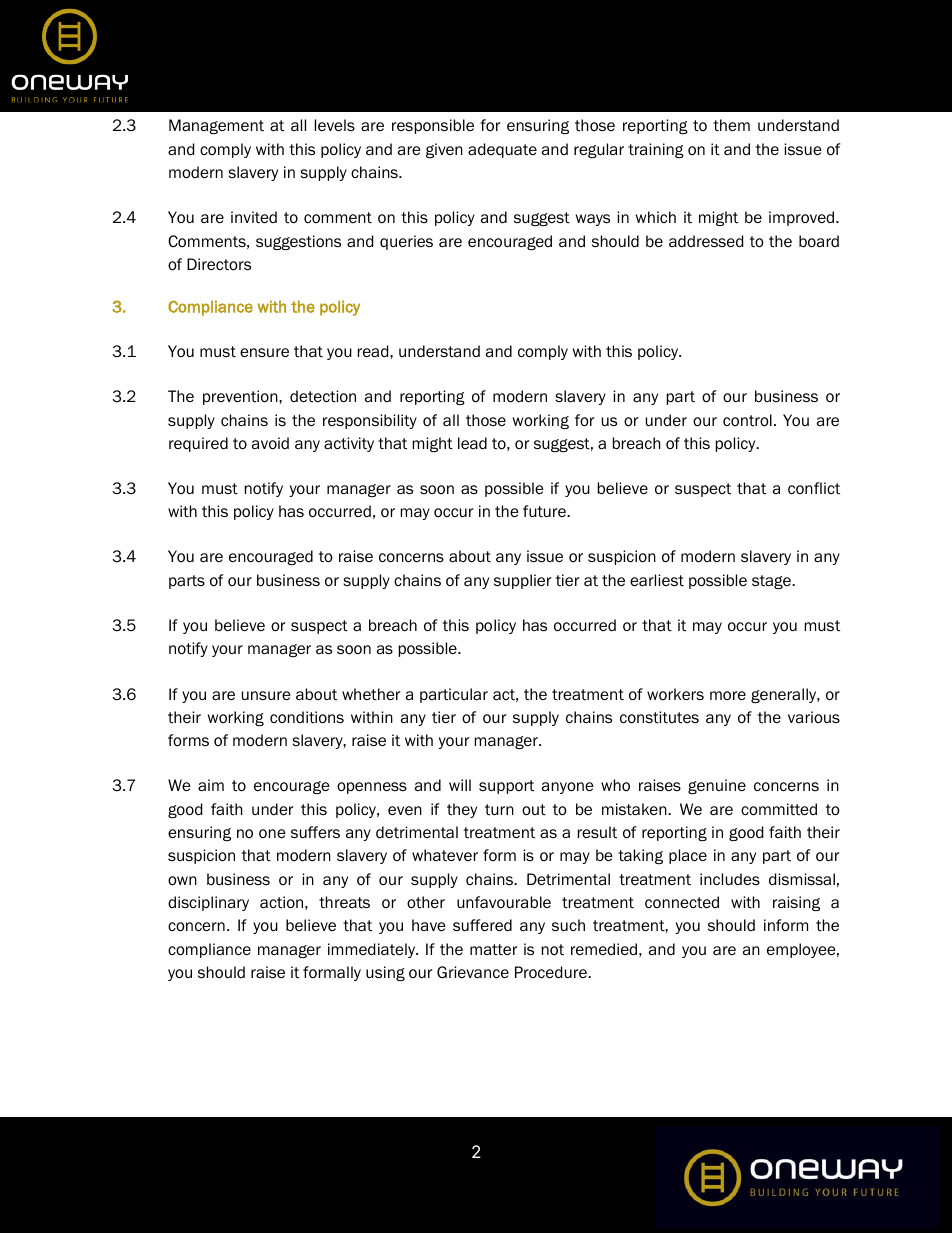 This screenshot has width=952, height=1233. Describe the element at coordinates (216, 126) in the screenshot. I see `Management` at that location.
